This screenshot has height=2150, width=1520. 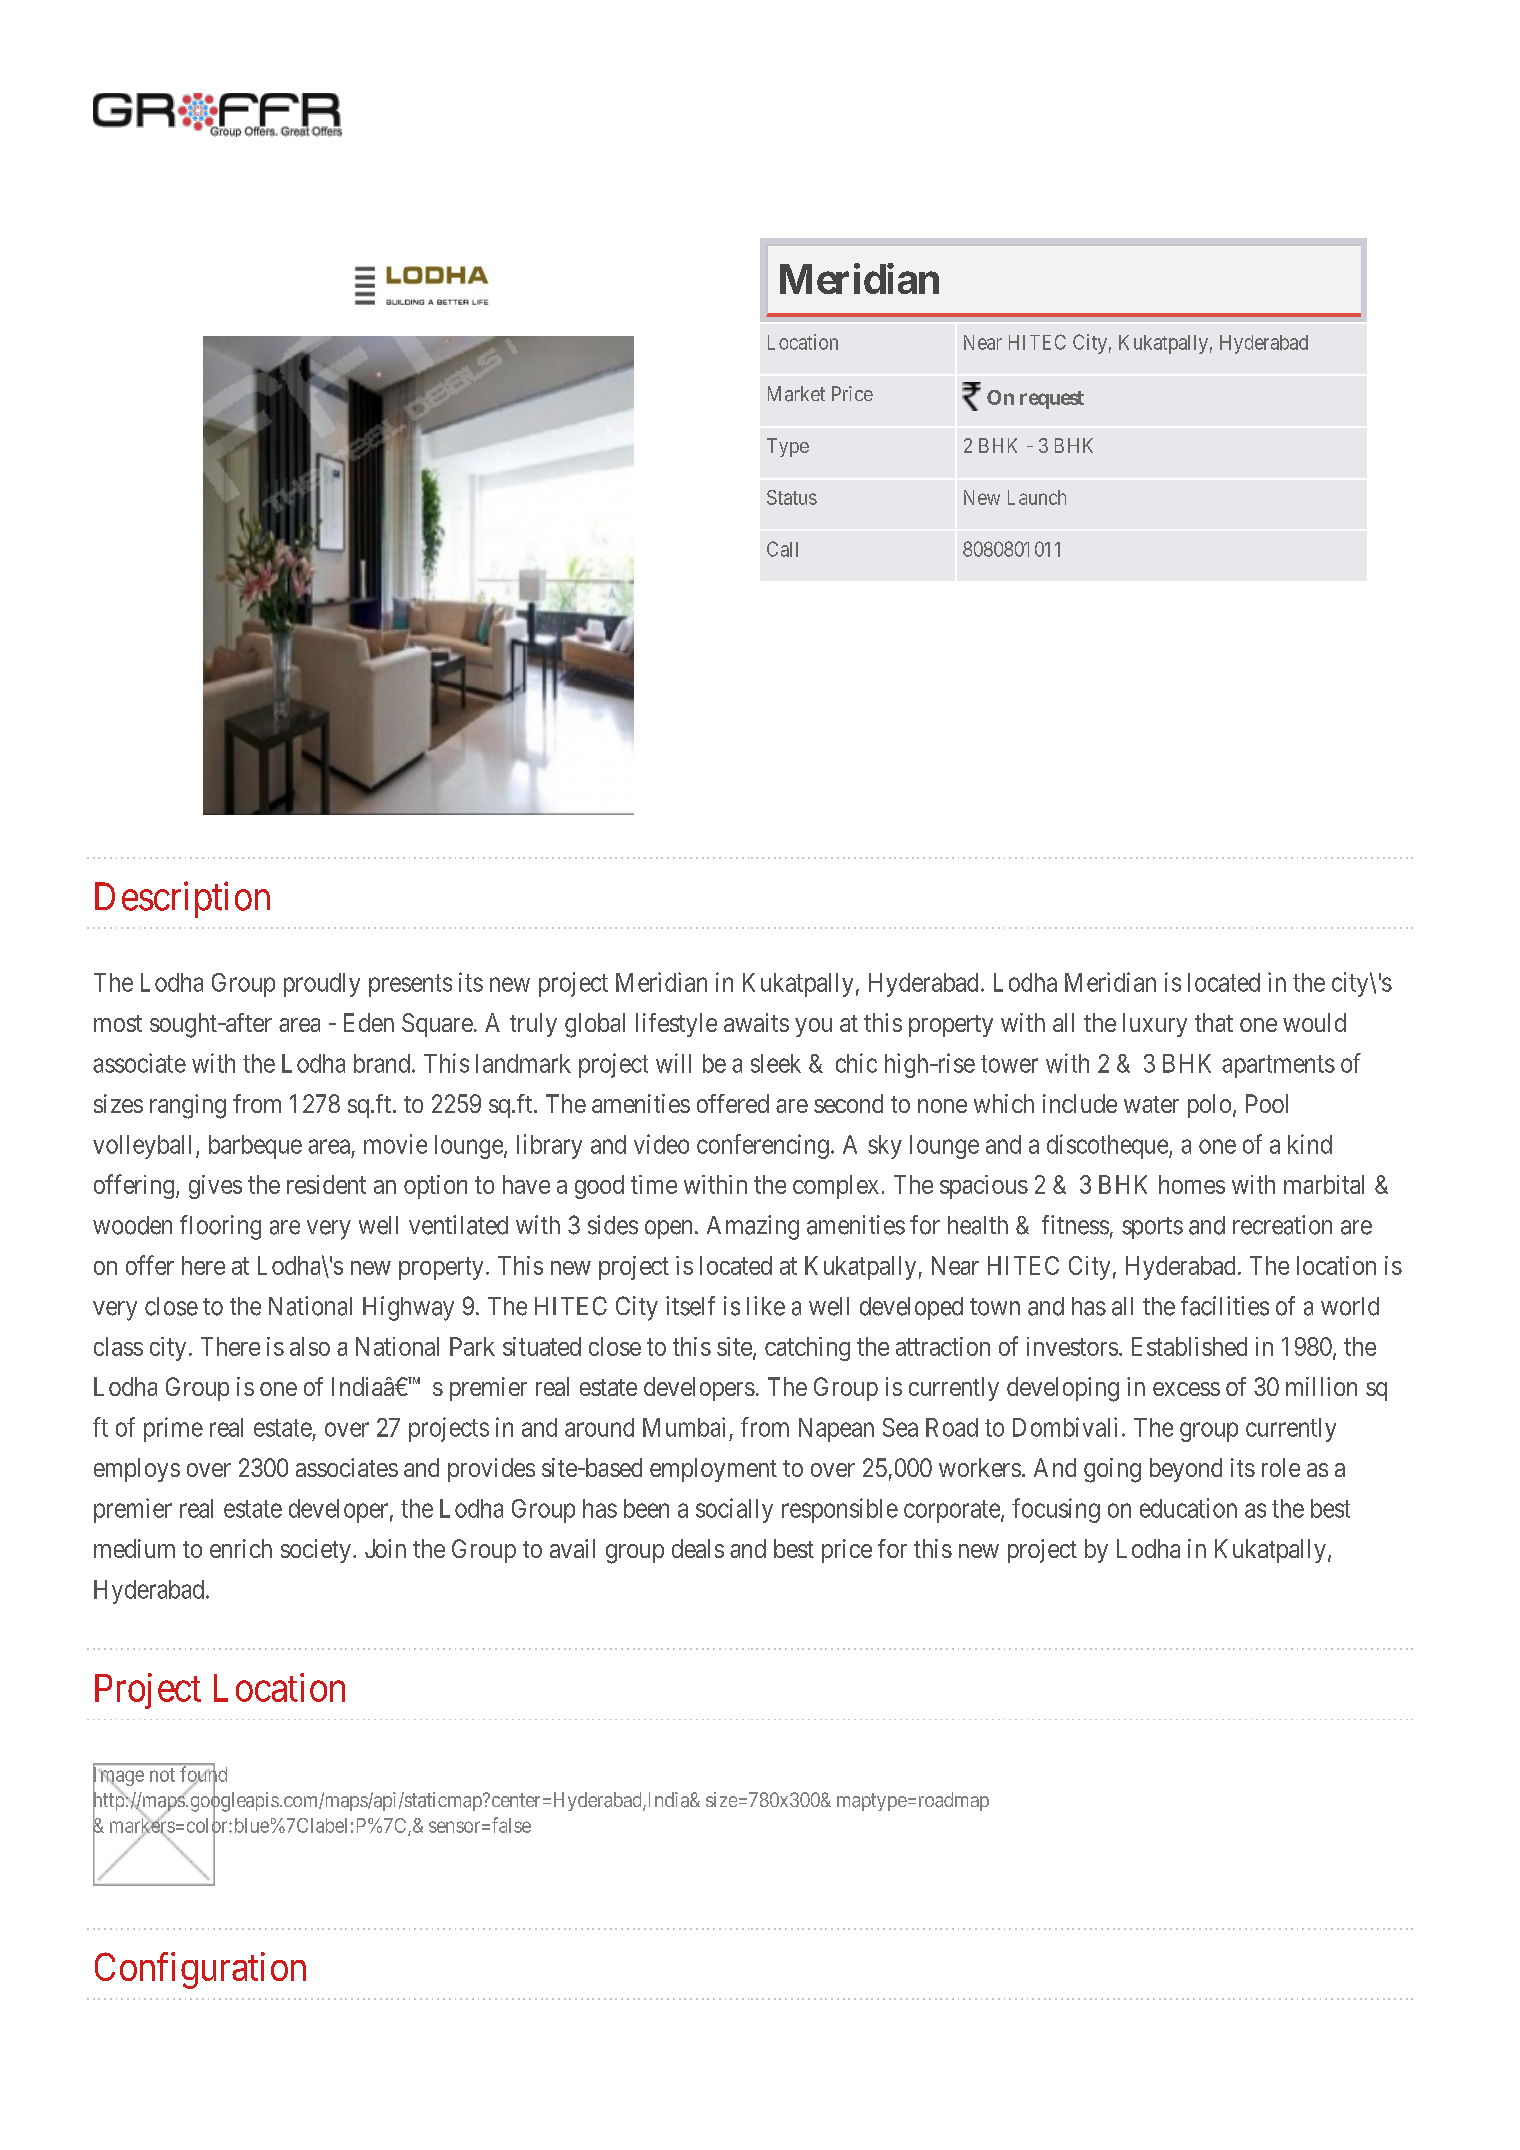 What do you see at coordinates (1214, 1022) in the screenshot?
I see `that` at bounding box center [1214, 1022].
